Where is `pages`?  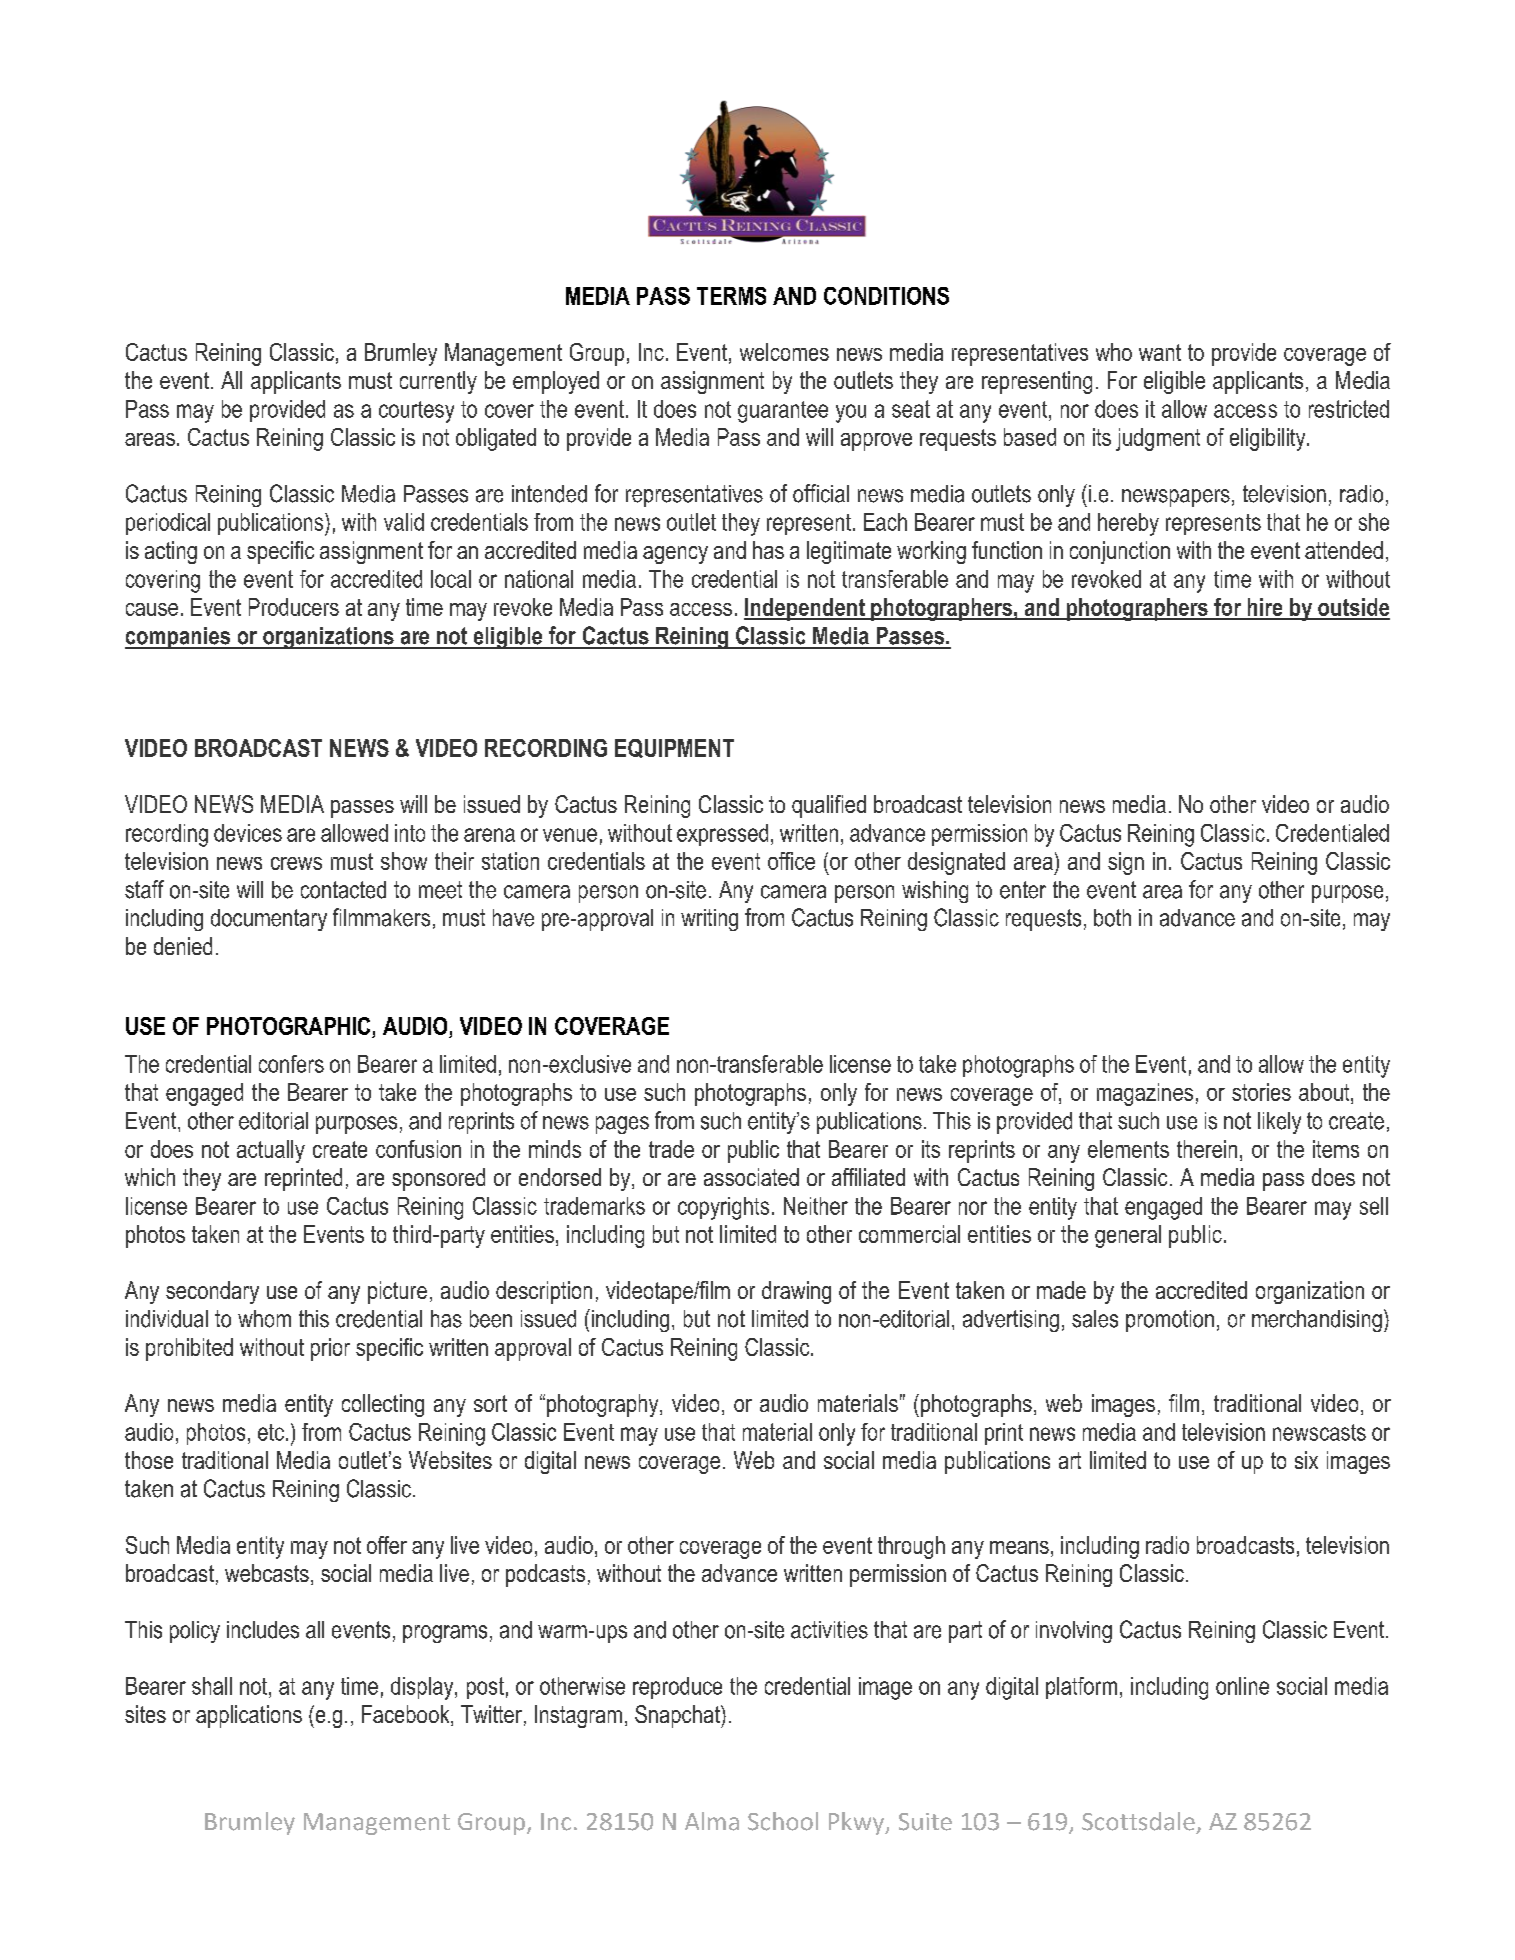
pages is located at coordinates (622, 1125).
